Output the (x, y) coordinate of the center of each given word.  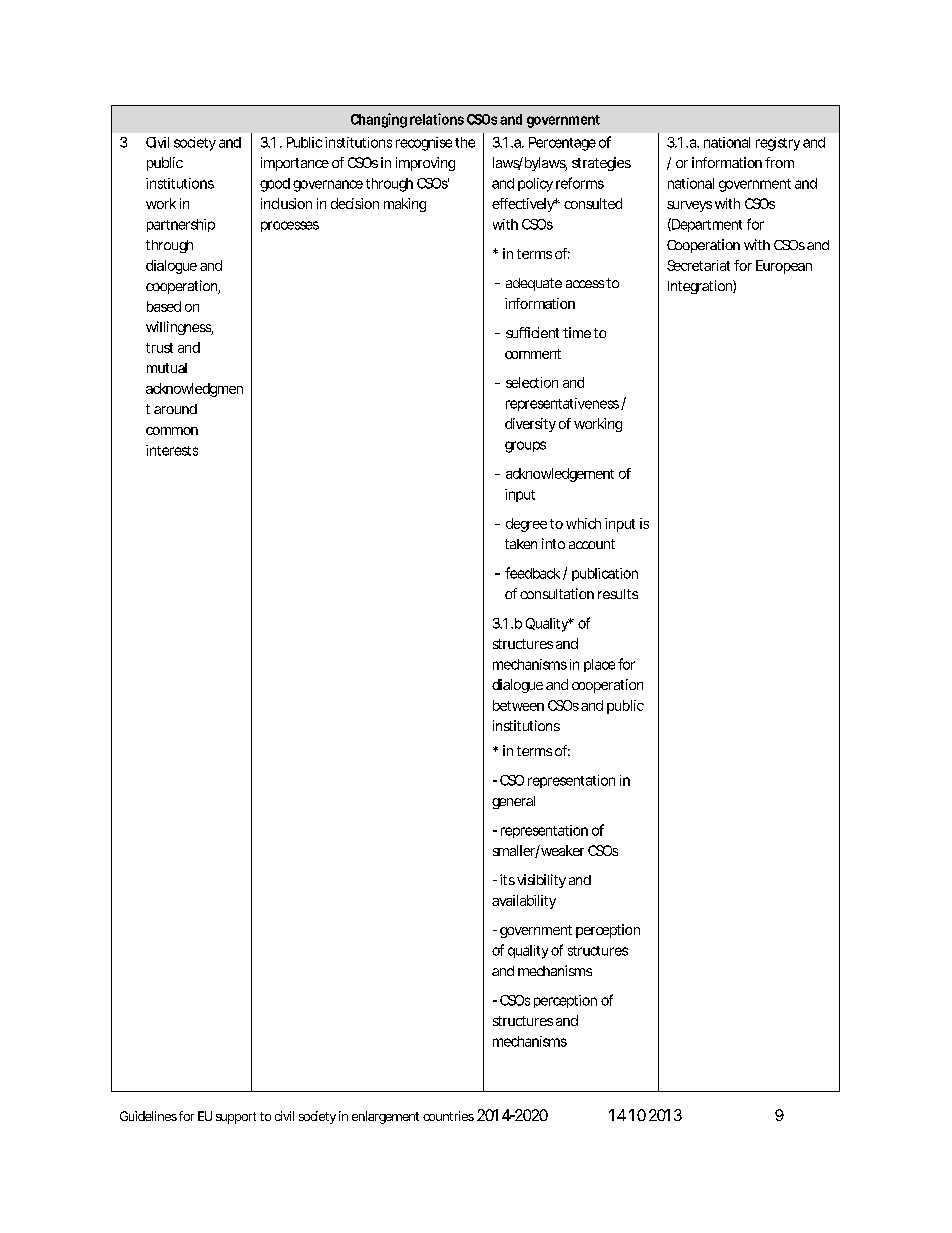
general (513, 802)
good (275, 185)
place (599, 665)
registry (778, 144)
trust (159, 348)
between (518, 705)
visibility (541, 881)
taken (521, 544)
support (236, 1118)
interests (172, 450)
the (465, 142)
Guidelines (148, 1116)
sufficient (532, 332)
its (507, 879)
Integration (701, 287)
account (592, 544)
